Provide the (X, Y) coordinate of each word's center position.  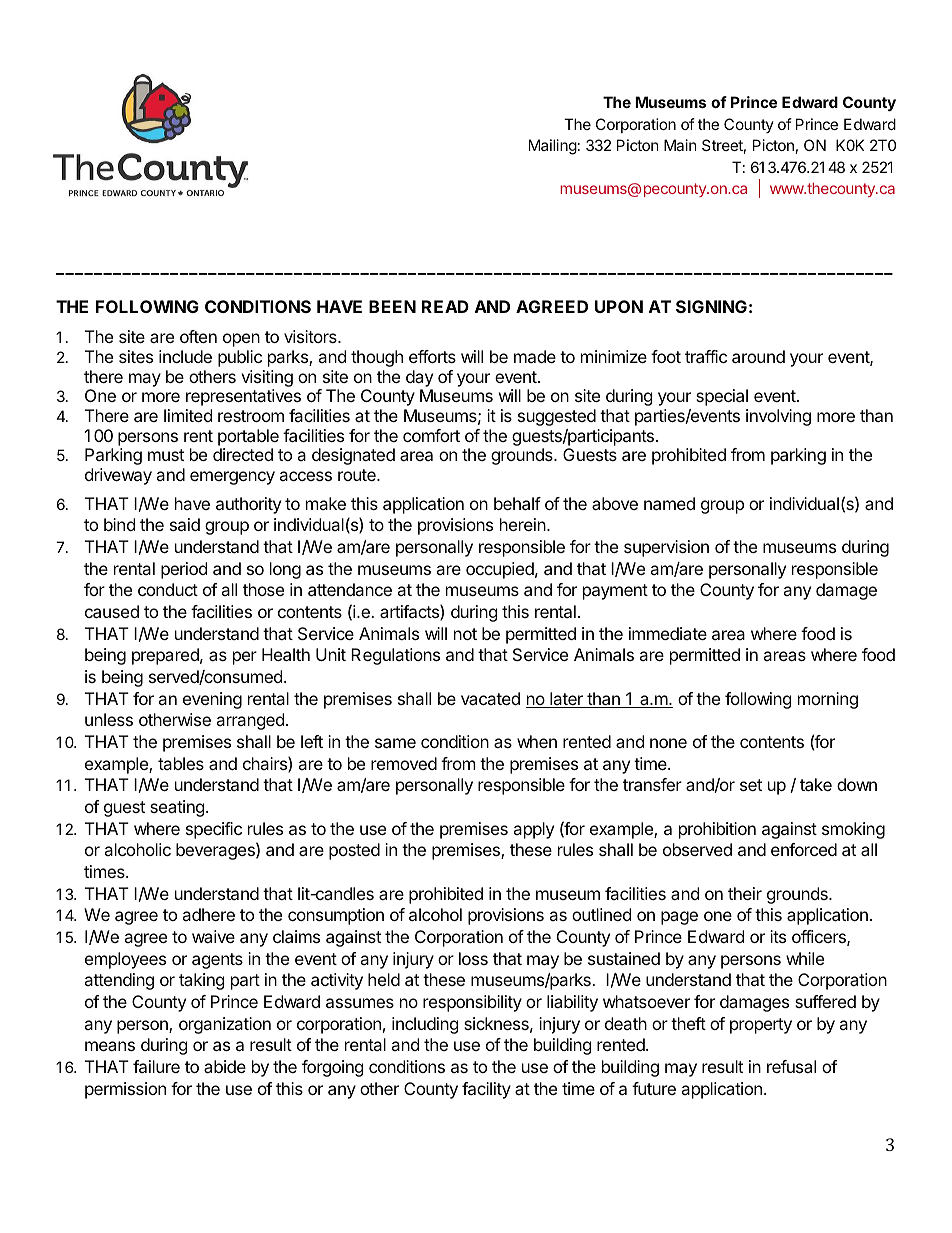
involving (778, 417)
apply (533, 830)
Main (680, 145)
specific (214, 830)
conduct (168, 589)
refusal (791, 1066)
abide (225, 1066)
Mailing (553, 147)
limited (188, 415)
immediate (668, 633)
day (419, 378)
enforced (804, 849)
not (465, 634)
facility (486, 1090)
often (198, 336)
